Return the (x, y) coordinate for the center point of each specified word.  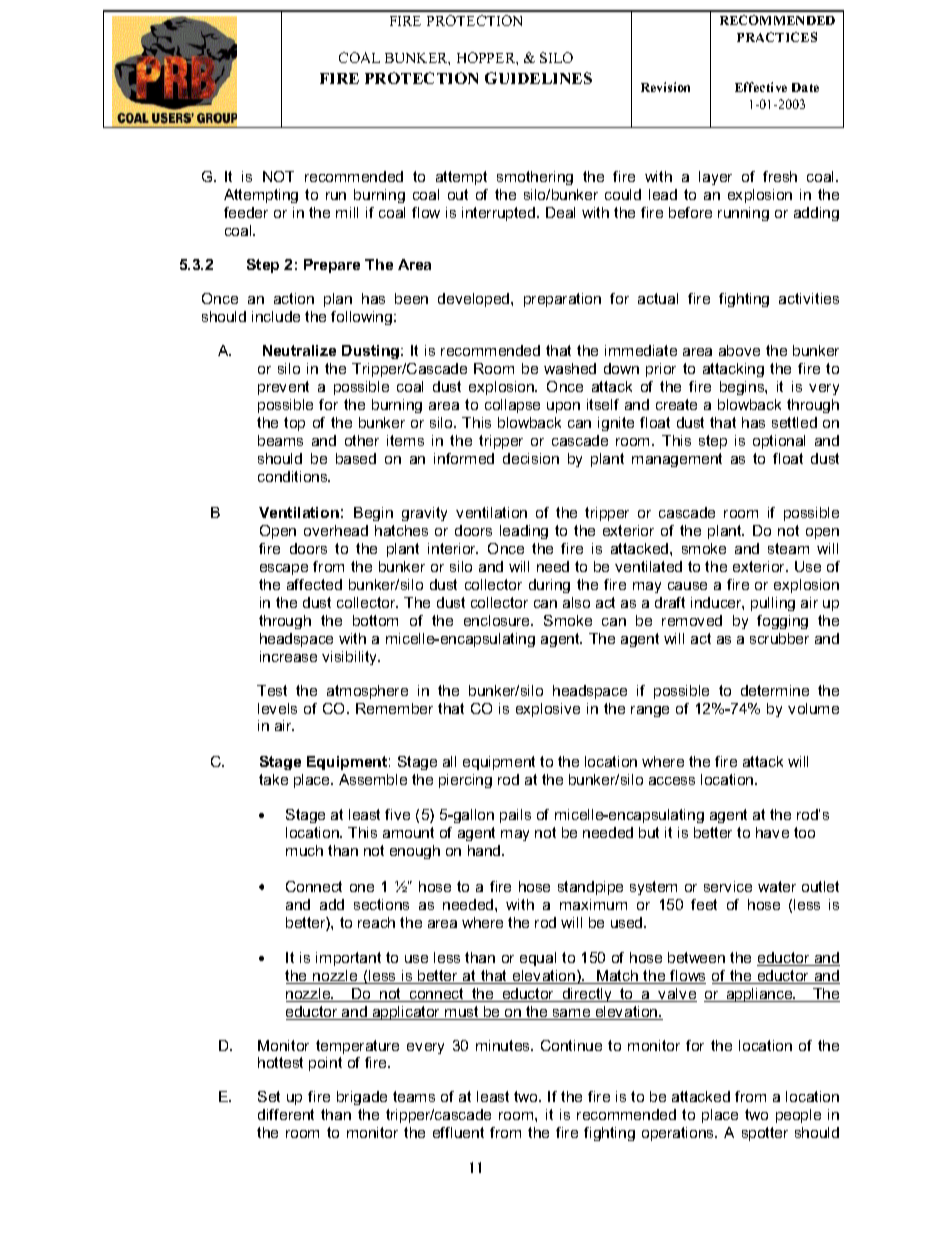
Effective (761, 87)
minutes (504, 1045)
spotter (765, 1134)
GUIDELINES (538, 78)
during (549, 586)
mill (347, 212)
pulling (773, 604)
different (286, 1114)
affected (314, 584)
